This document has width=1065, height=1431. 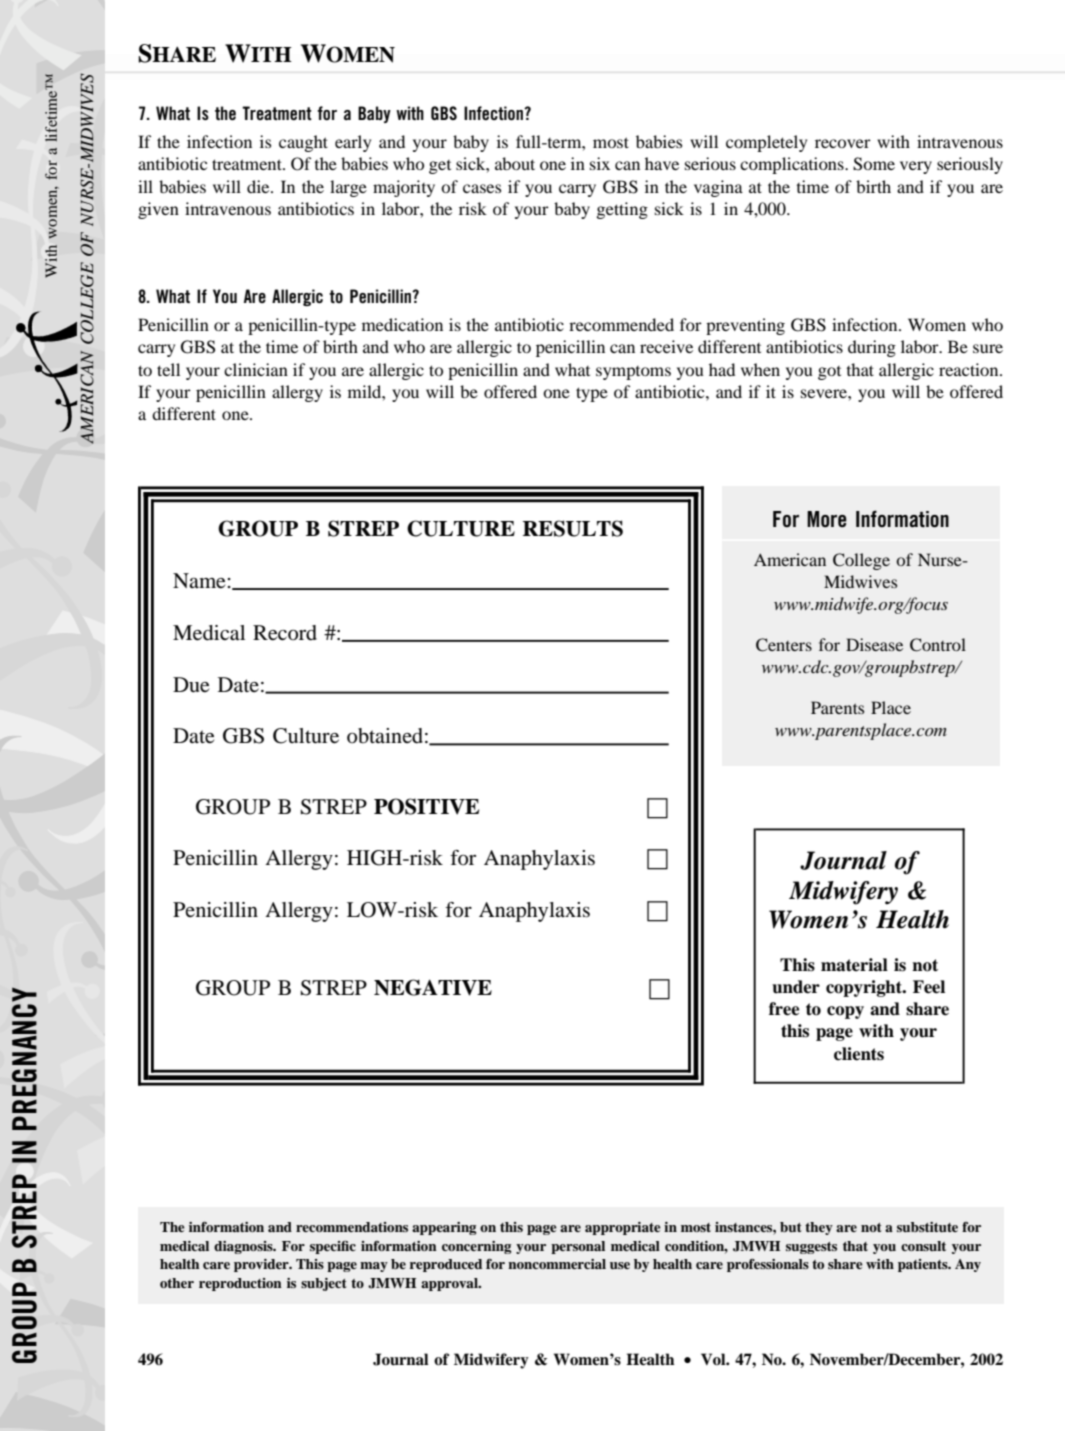 I want to click on personal, so click(x=578, y=1247).
